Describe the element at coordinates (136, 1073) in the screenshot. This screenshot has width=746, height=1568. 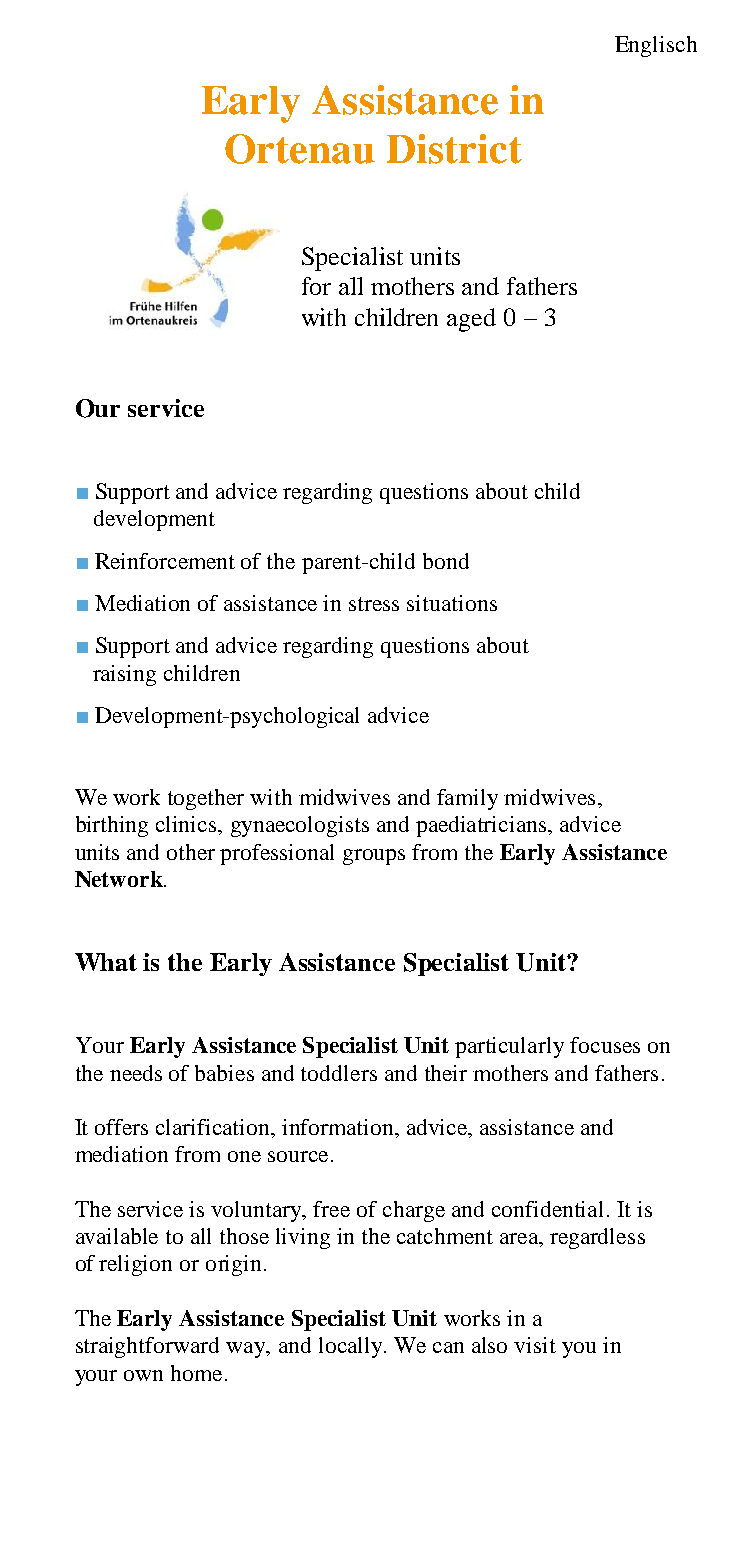
I see `needs` at that location.
